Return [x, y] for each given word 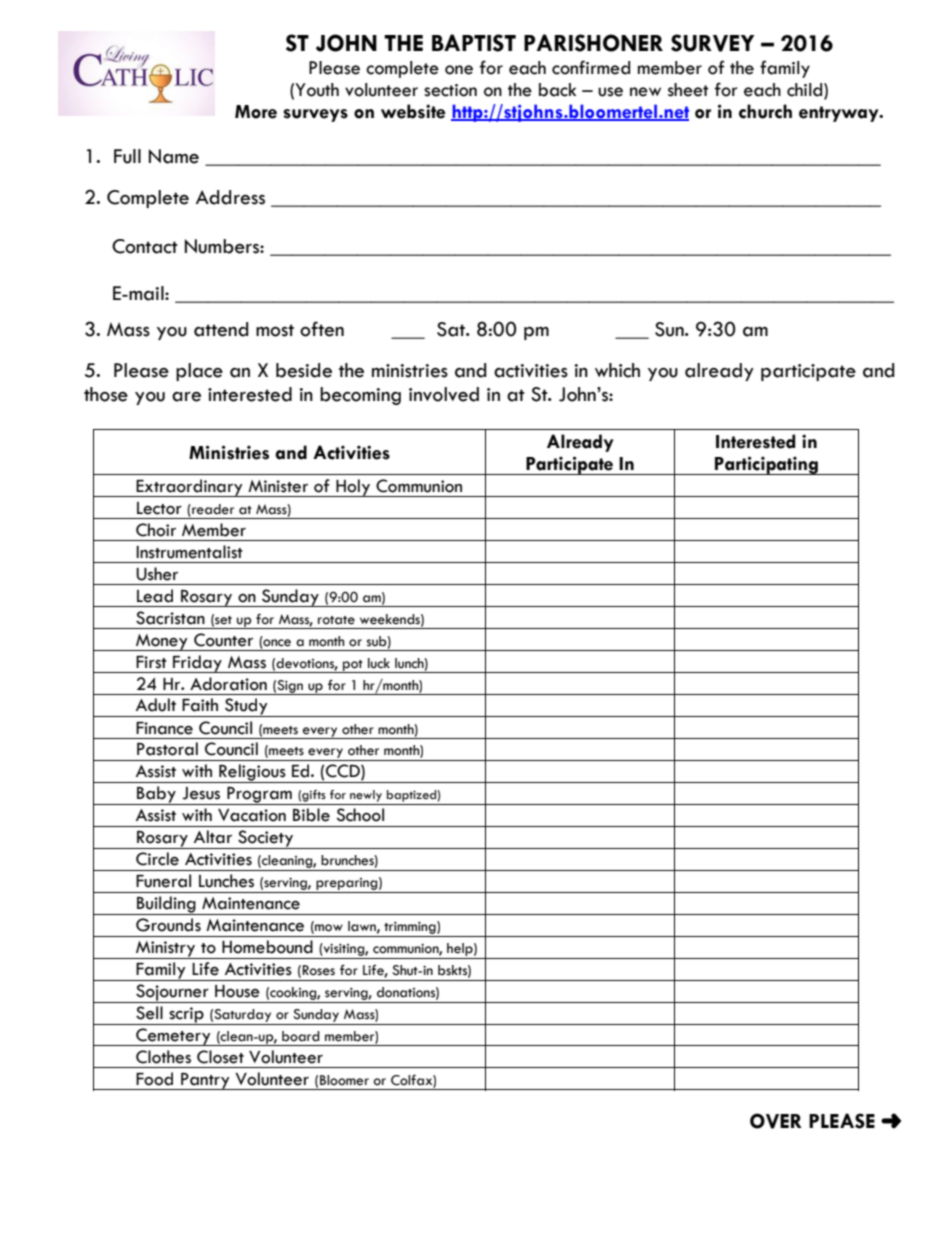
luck [379, 663]
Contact [145, 246]
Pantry [205, 1081]
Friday [197, 664]
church [765, 111]
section [450, 90]
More [256, 112]
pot [353, 666]
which [617, 370]
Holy [353, 488]
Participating [766, 465]
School [360, 815]
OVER [776, 1121]
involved [444, 394]
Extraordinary [189, 488]
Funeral [163, 881]
